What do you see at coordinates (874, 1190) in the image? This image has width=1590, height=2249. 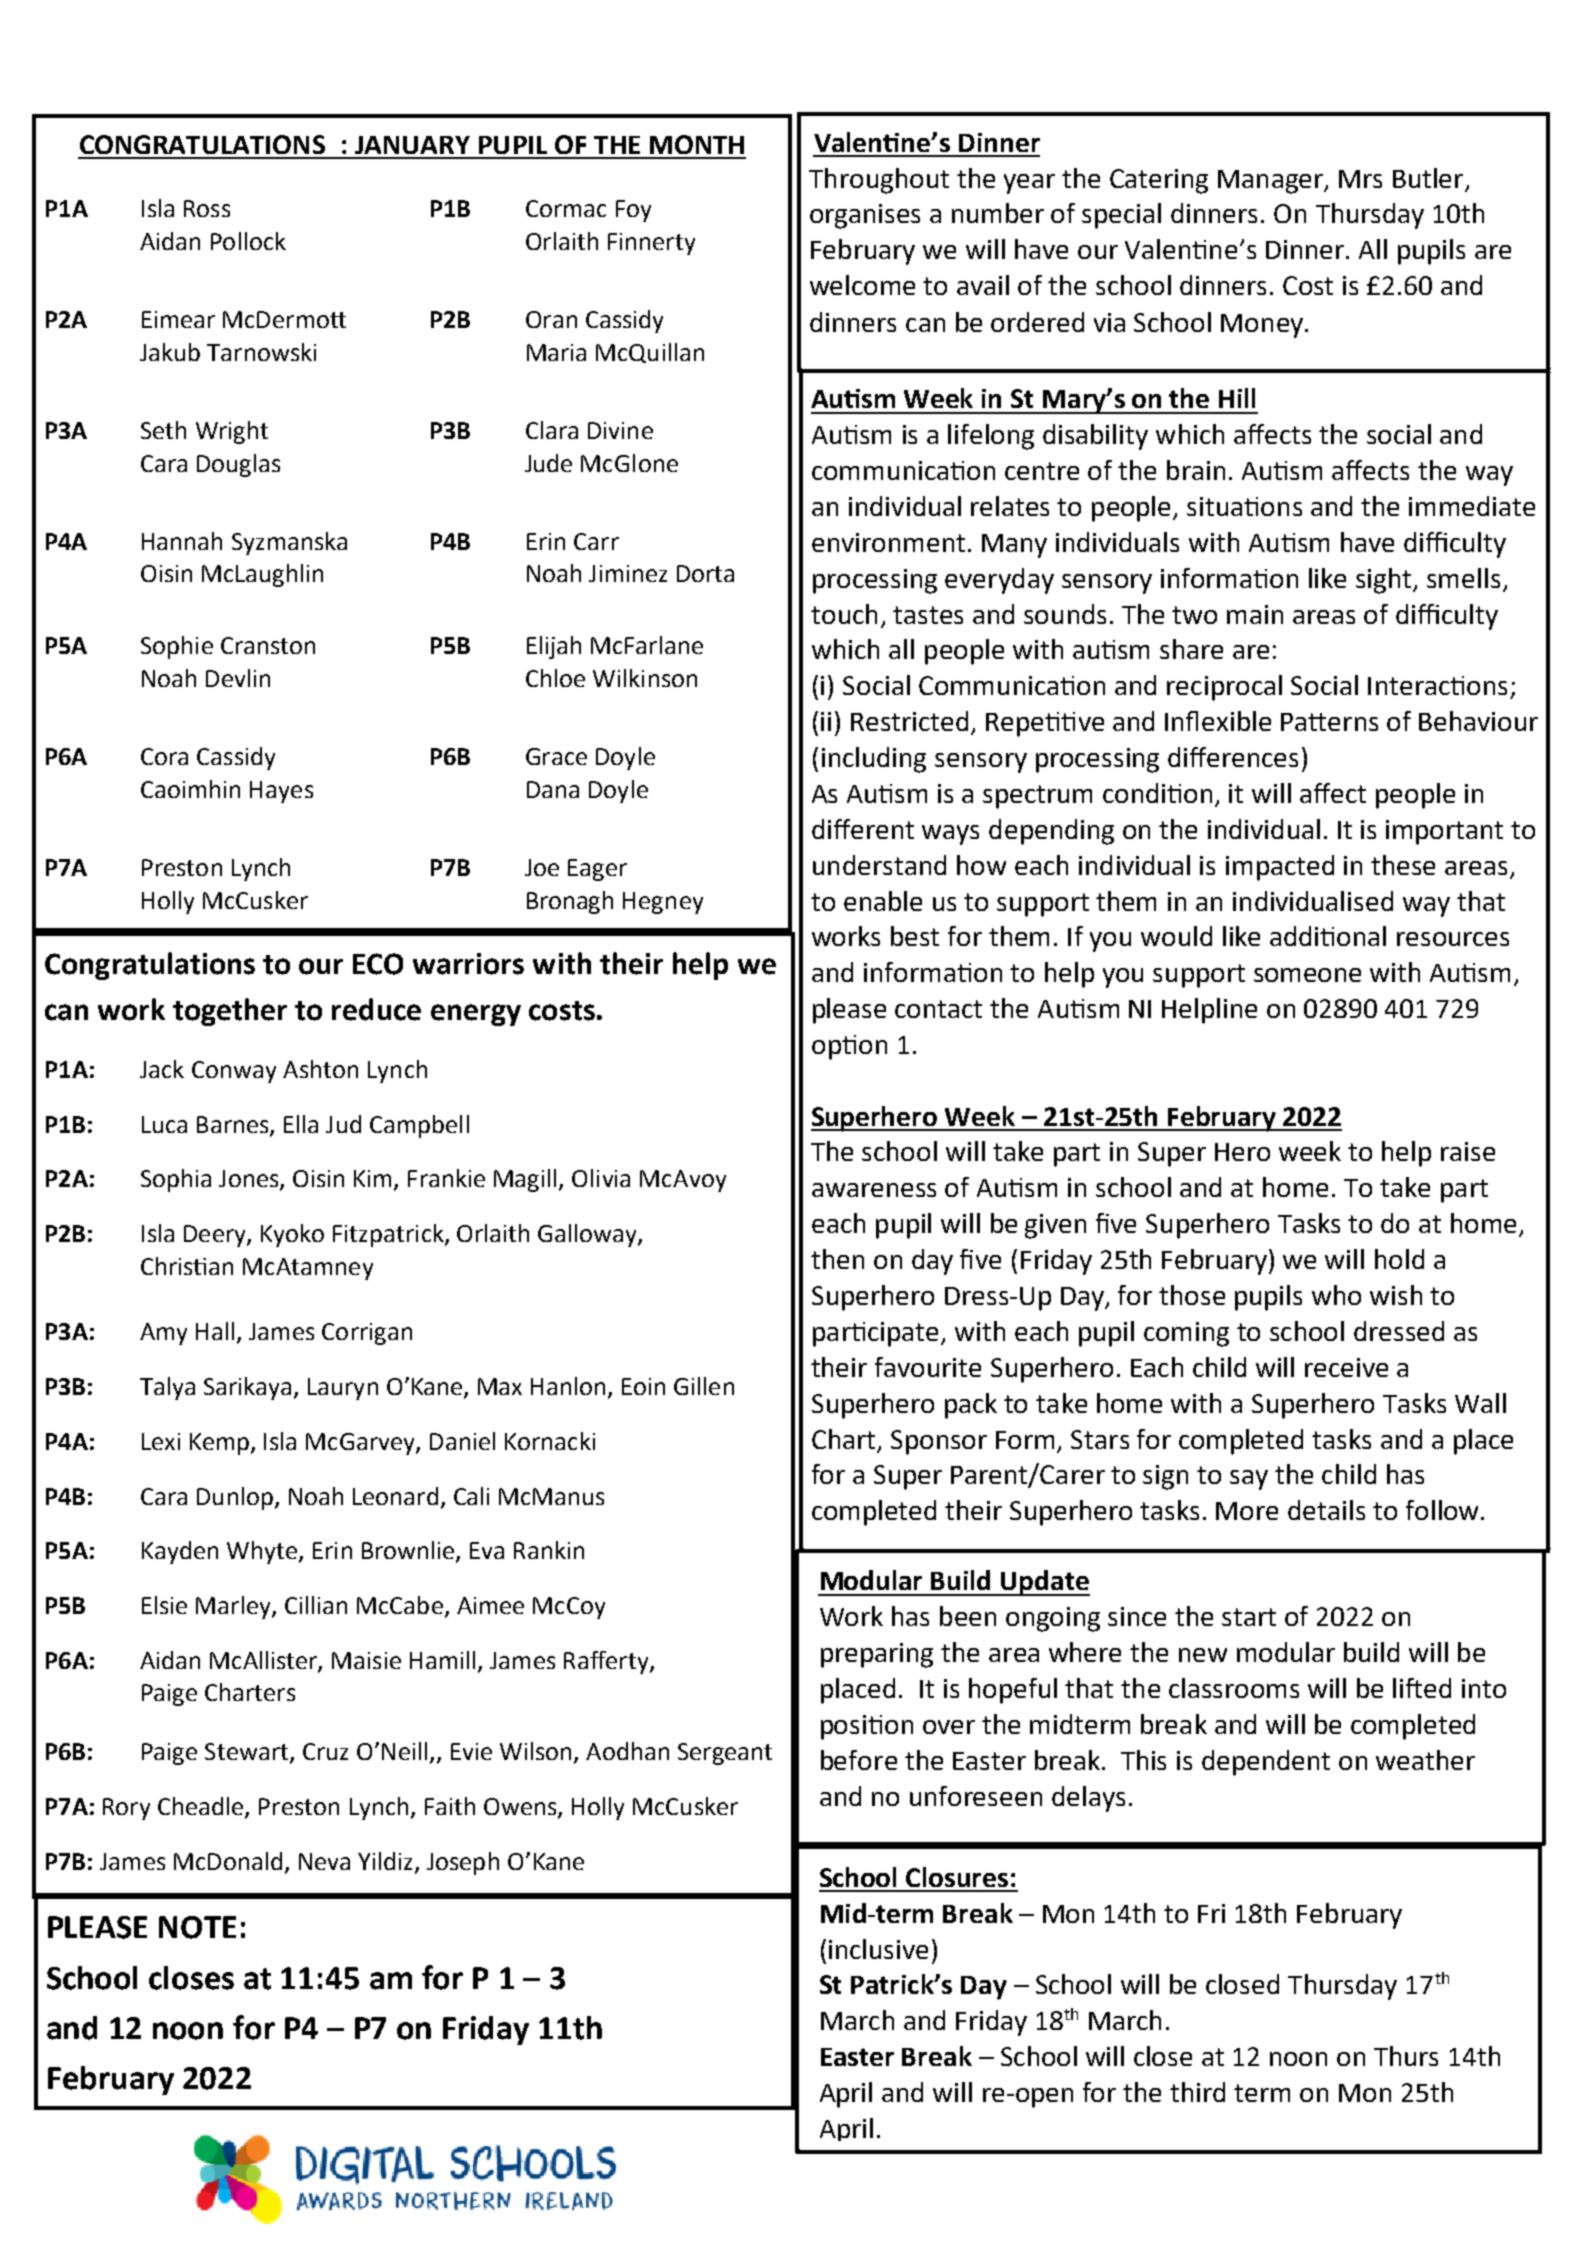 I see `awareness` at bounding box center [874, 1190].
